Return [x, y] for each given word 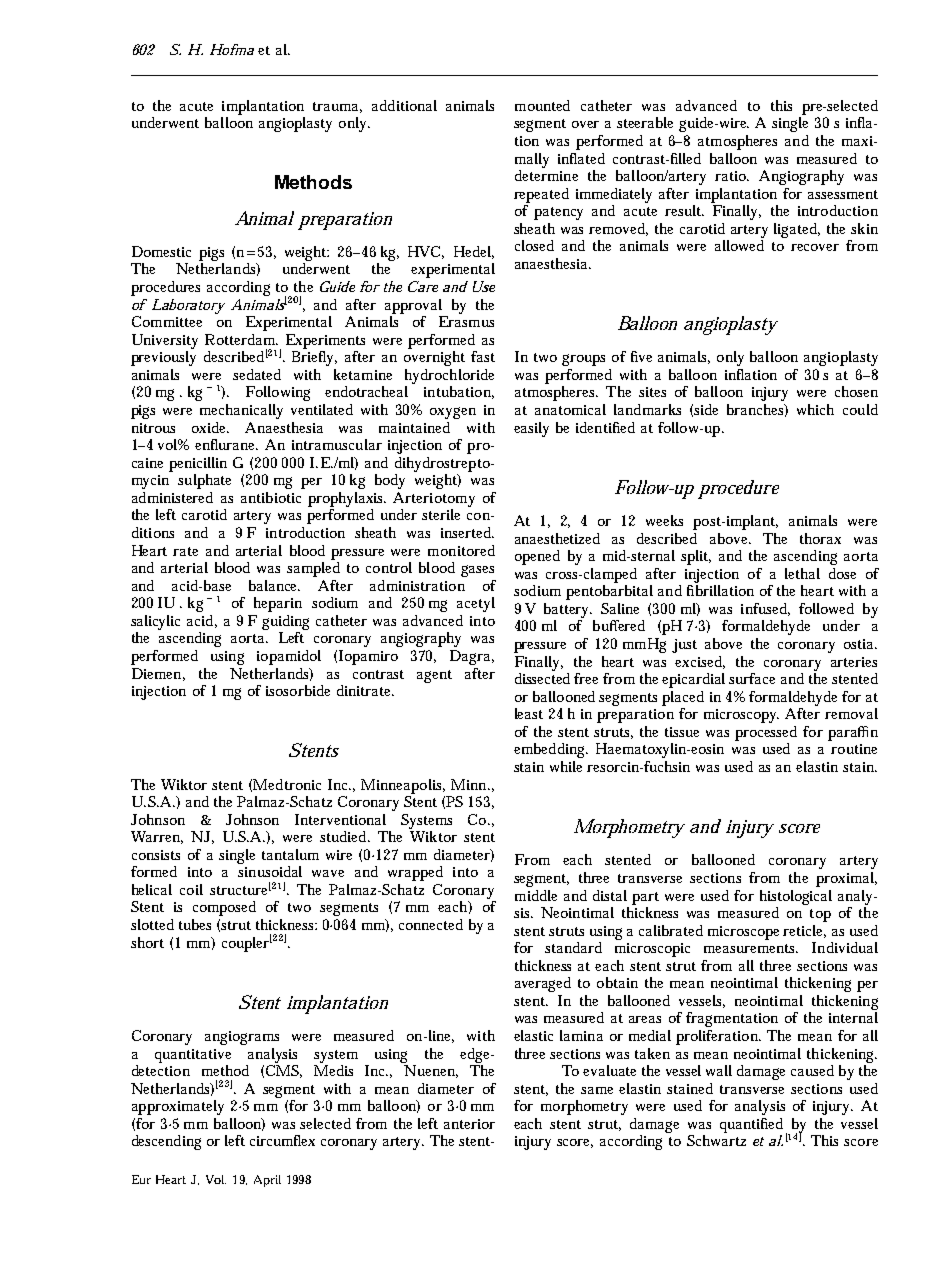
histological [796, 897]
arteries [854, 662]
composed [224, 908]
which [815, 409]
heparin [278, 604]
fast [483, 356]
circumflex [282, 1140]
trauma [337, 107]
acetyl [476, 604]
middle [536, 895]
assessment [843, 194]
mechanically [241, 411]
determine [546, 174]
